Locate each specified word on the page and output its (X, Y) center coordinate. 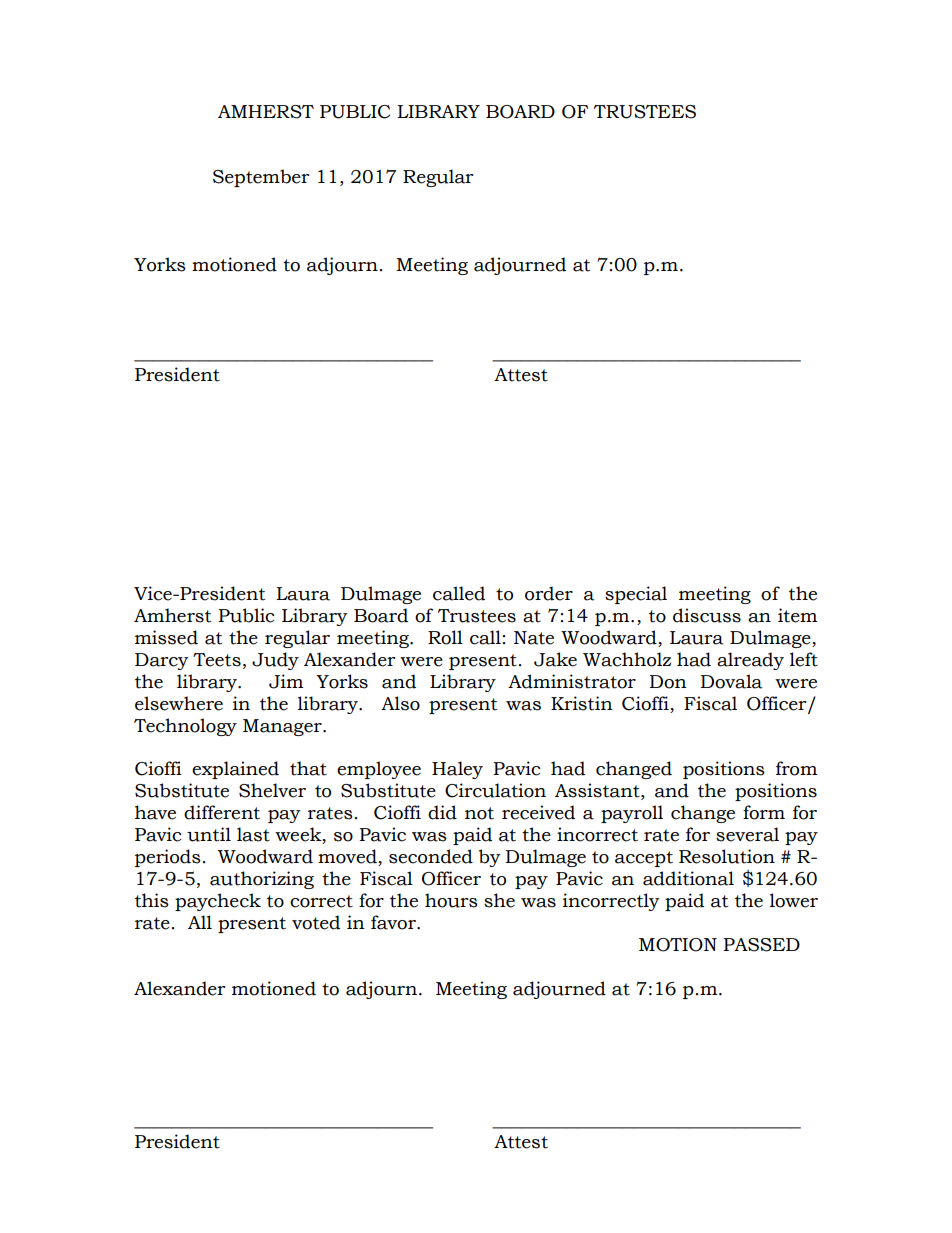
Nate (534, 638)
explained (235, 770)
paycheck (218, 902)
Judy (275, 661)
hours (451, 900)
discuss (707, 615)
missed (166, 637)
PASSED (761, 945)
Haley (457, 770)
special (636, 595)
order (549, 593)
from (796, 768)
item (797, 615)
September (261, 178)
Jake (555, 659)
